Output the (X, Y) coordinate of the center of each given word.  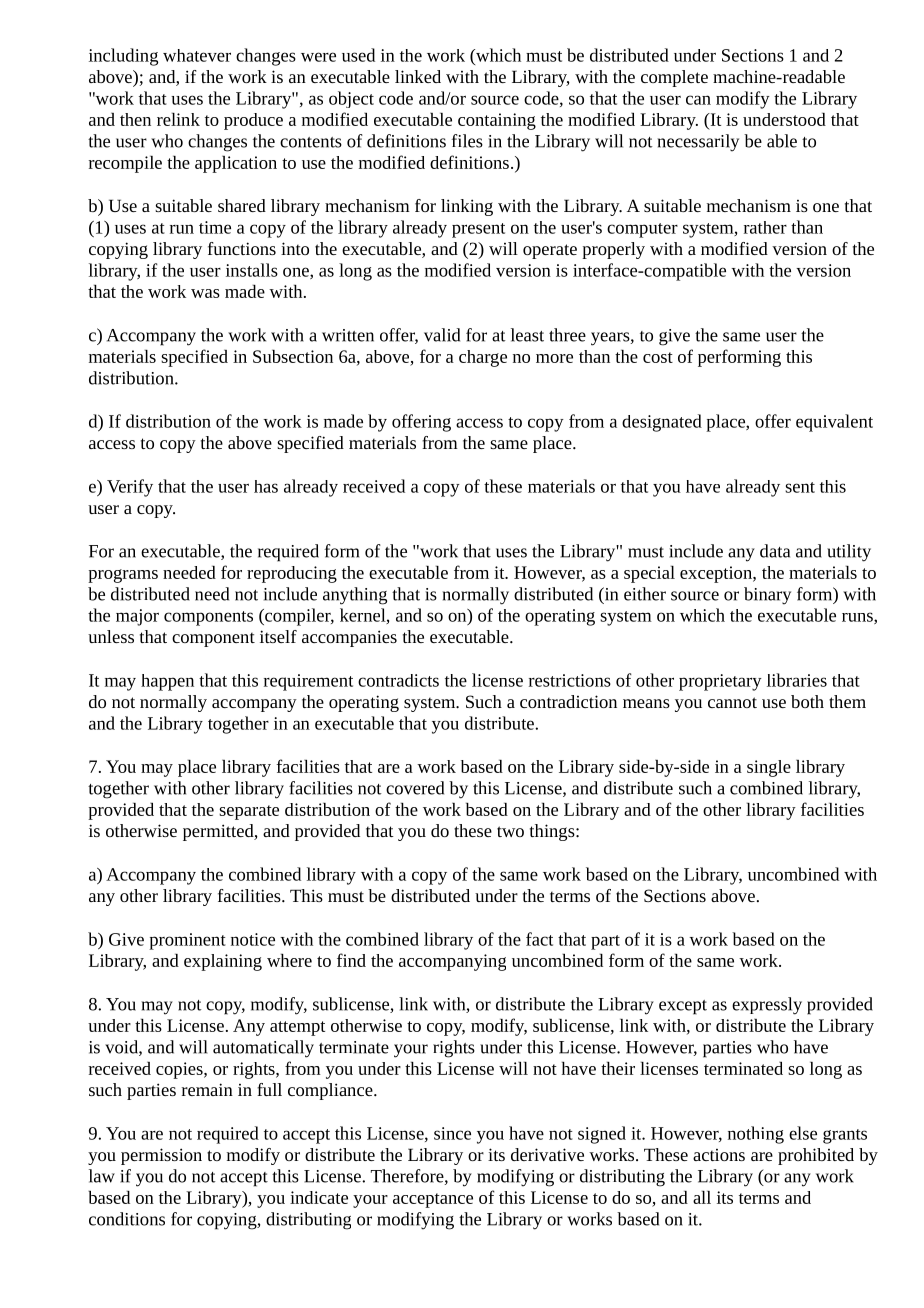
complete (674, 78)
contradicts (398, 680)
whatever (197, 55)
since (452, 1133)
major (137, 617)
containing (497, 121)
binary (767, 596)
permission (161, 1156)
